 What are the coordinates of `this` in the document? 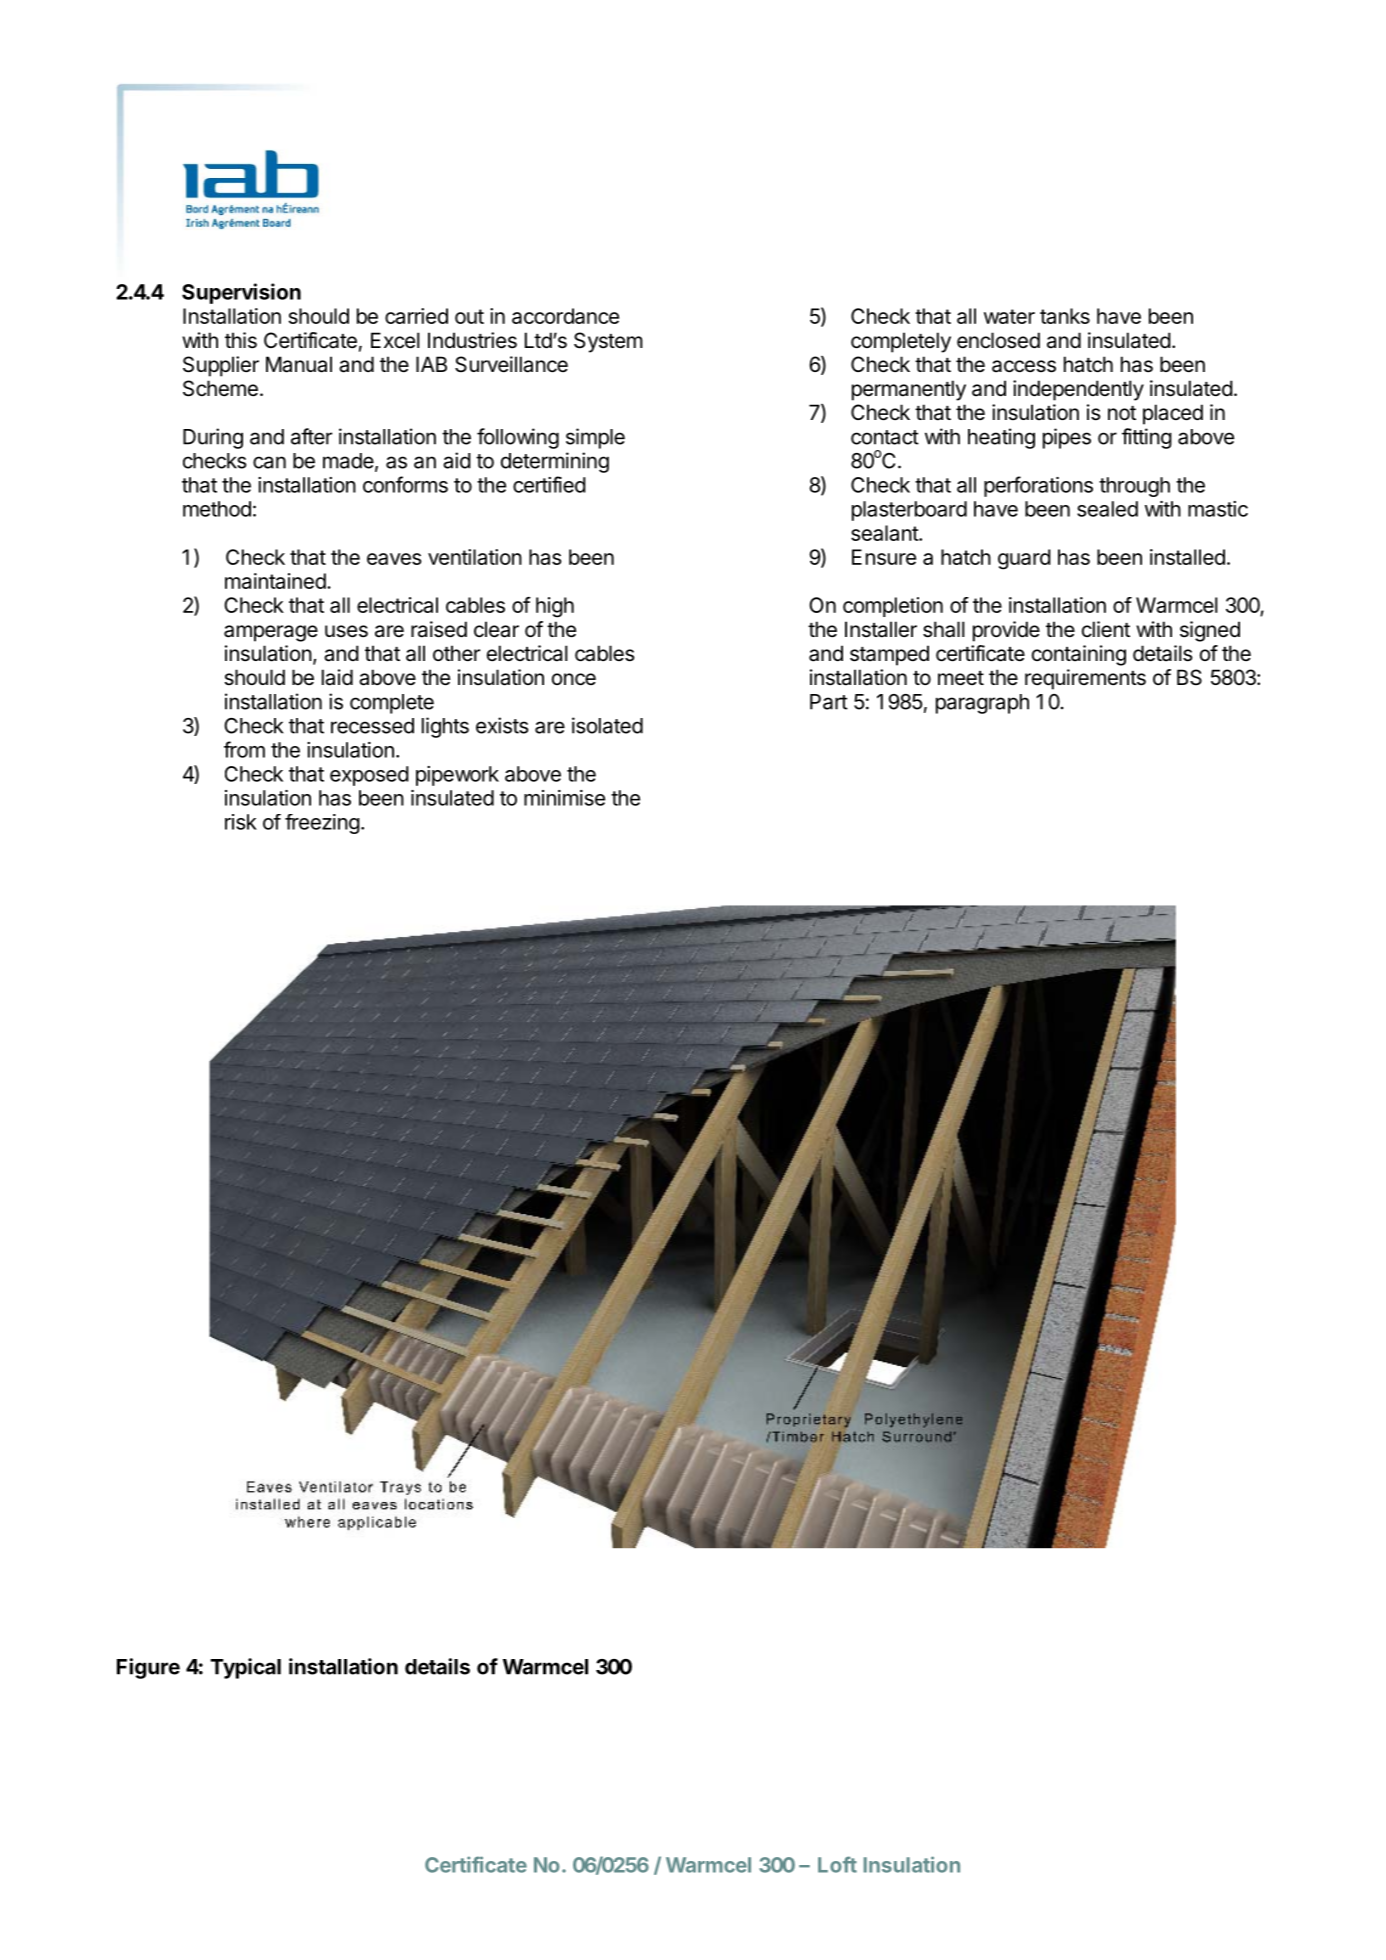 It's located at (241, 340).
